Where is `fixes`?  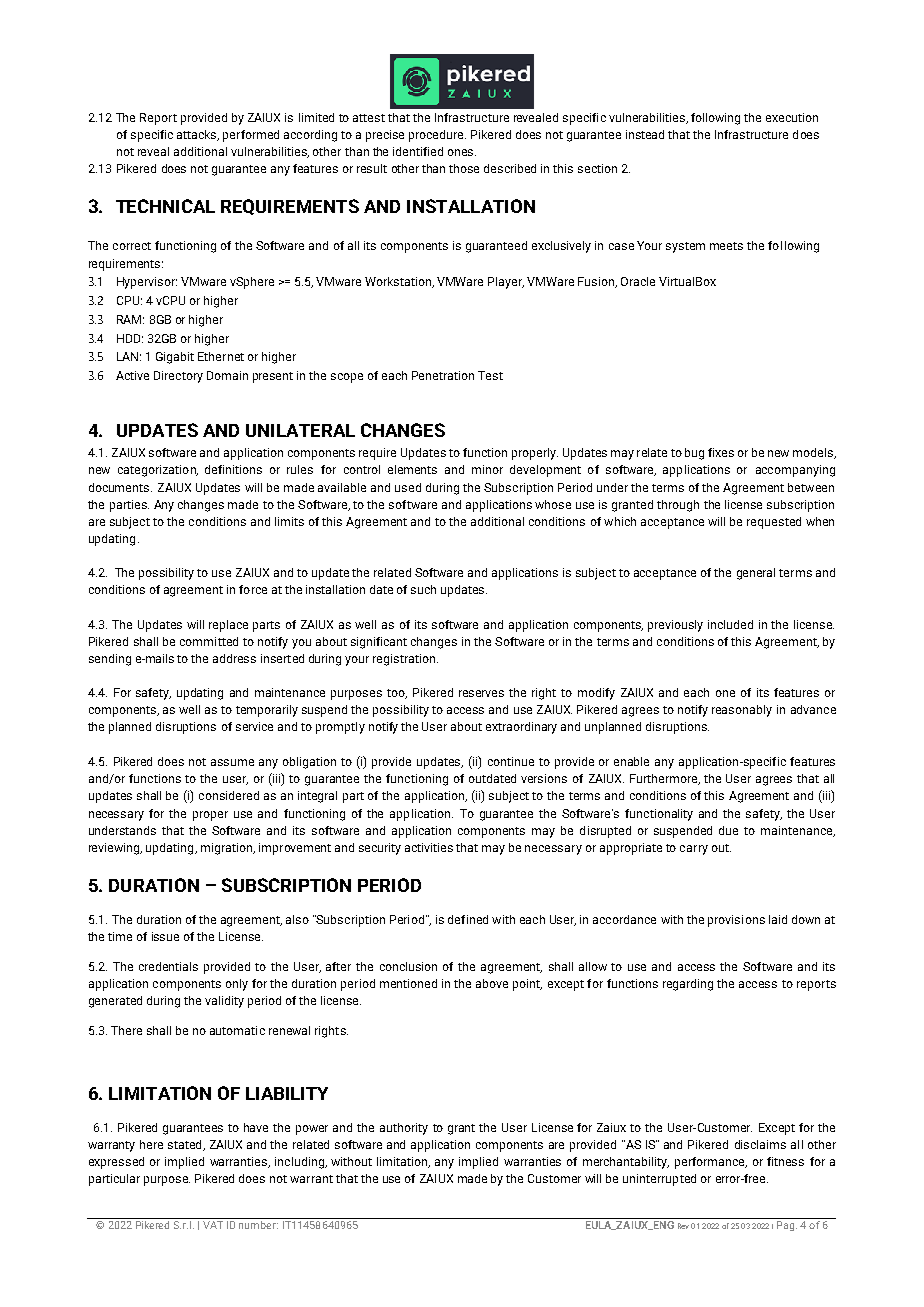
fixes is located at coordinates (721, 452).
